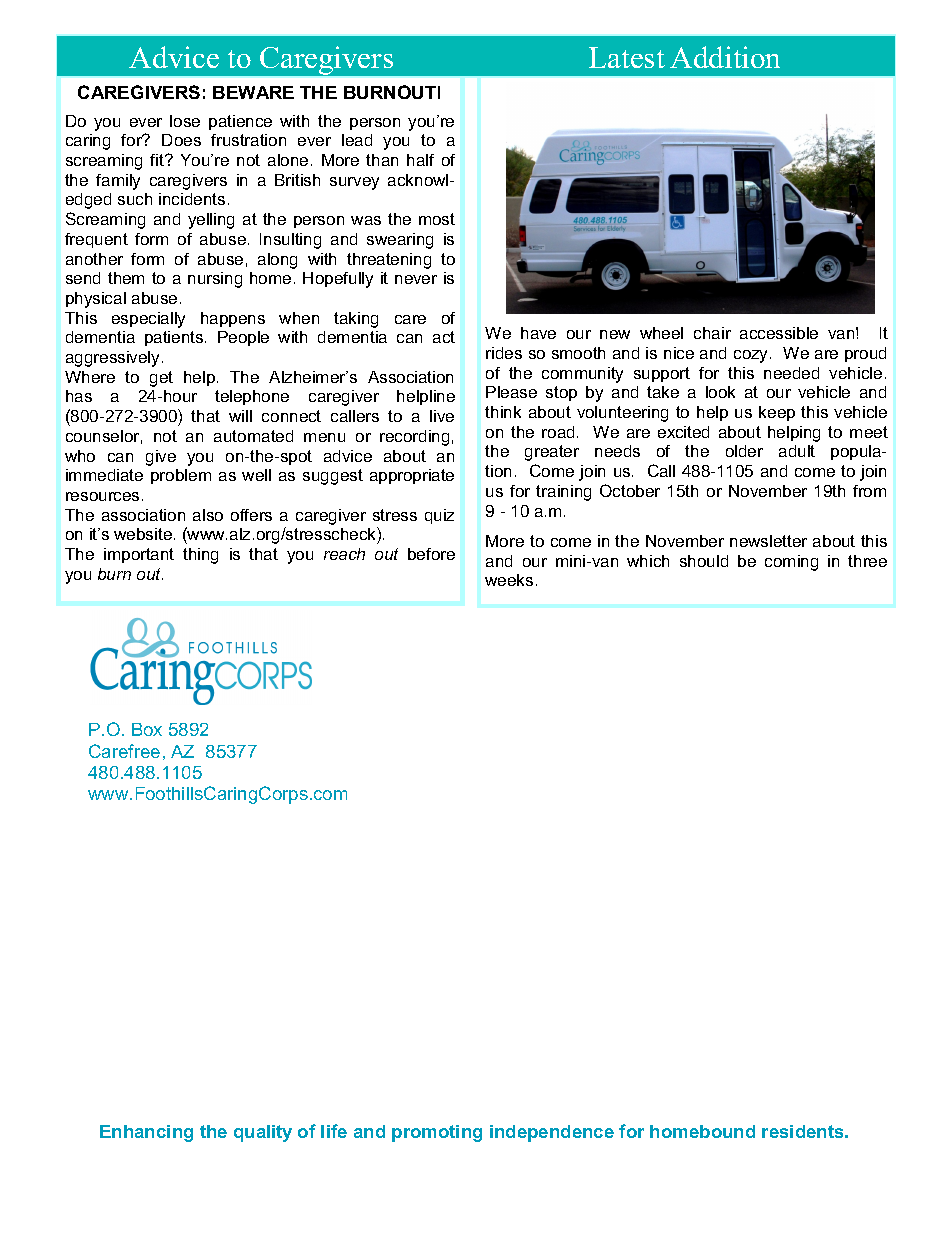  Describe the element at coordinates (552, 1133) in the document. I see `independence` at that location.
